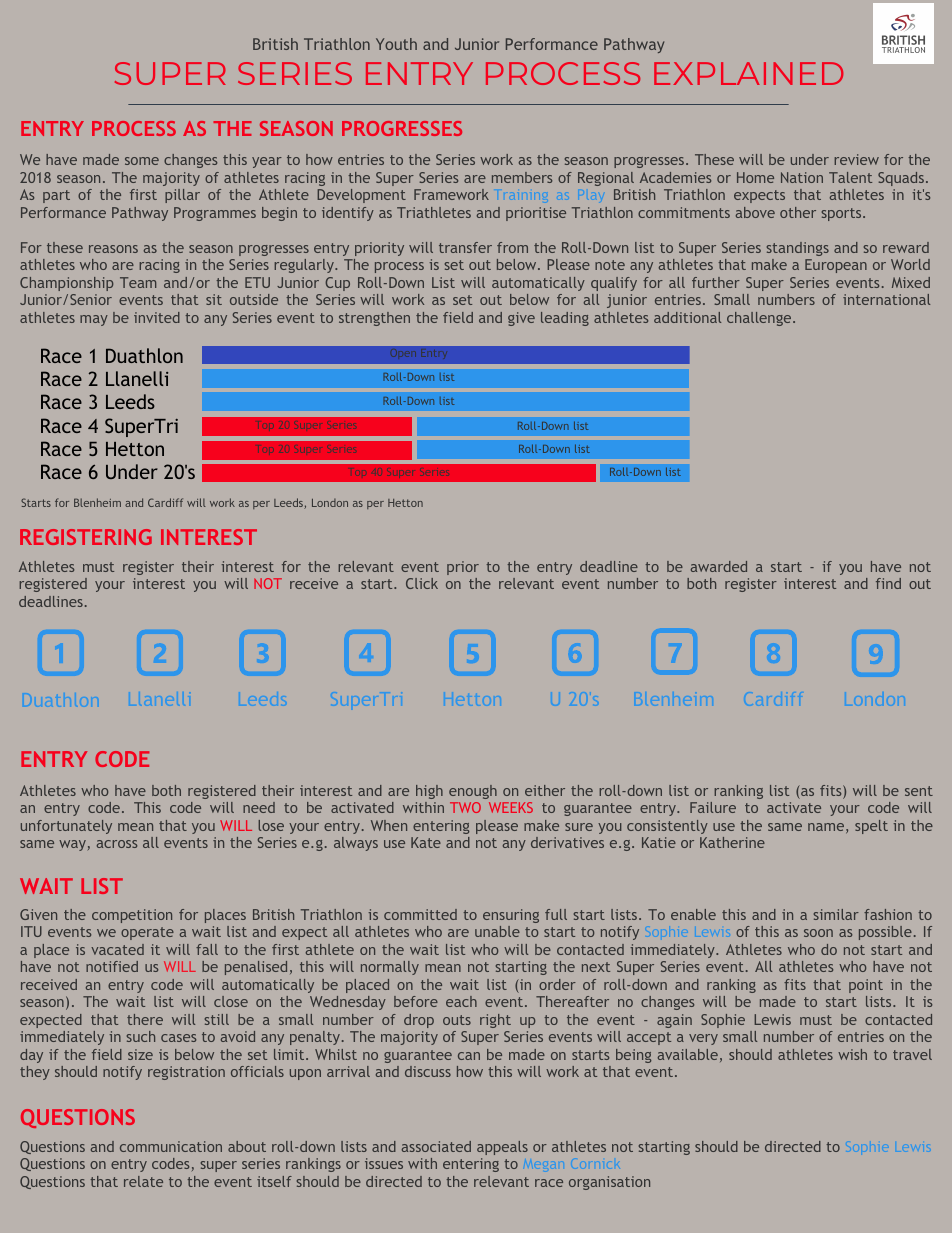 The image size is (952, 1233). I want to click on some, so click(142, 161).
